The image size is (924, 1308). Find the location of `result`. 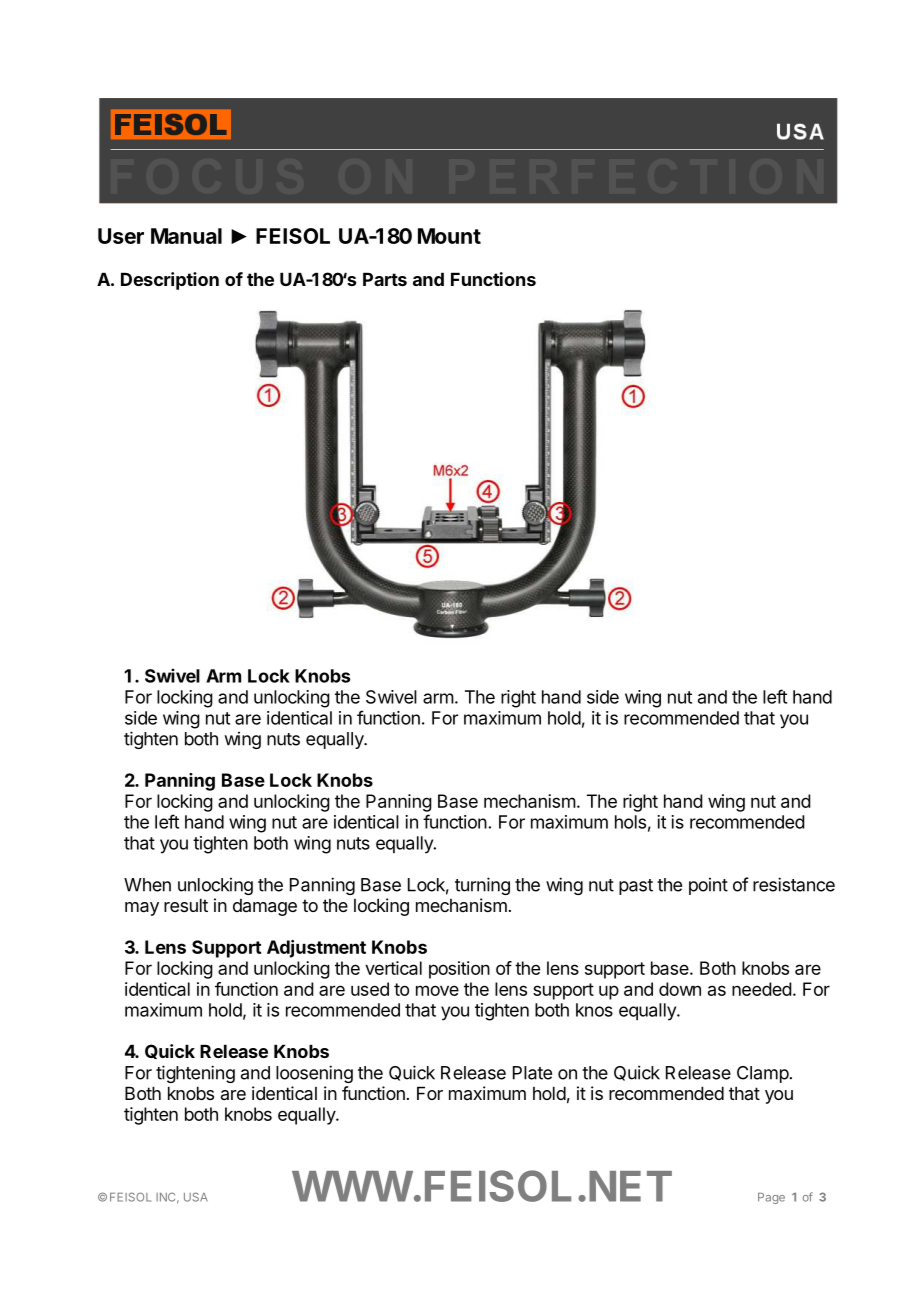

result is located at coordinates (186, 905).
